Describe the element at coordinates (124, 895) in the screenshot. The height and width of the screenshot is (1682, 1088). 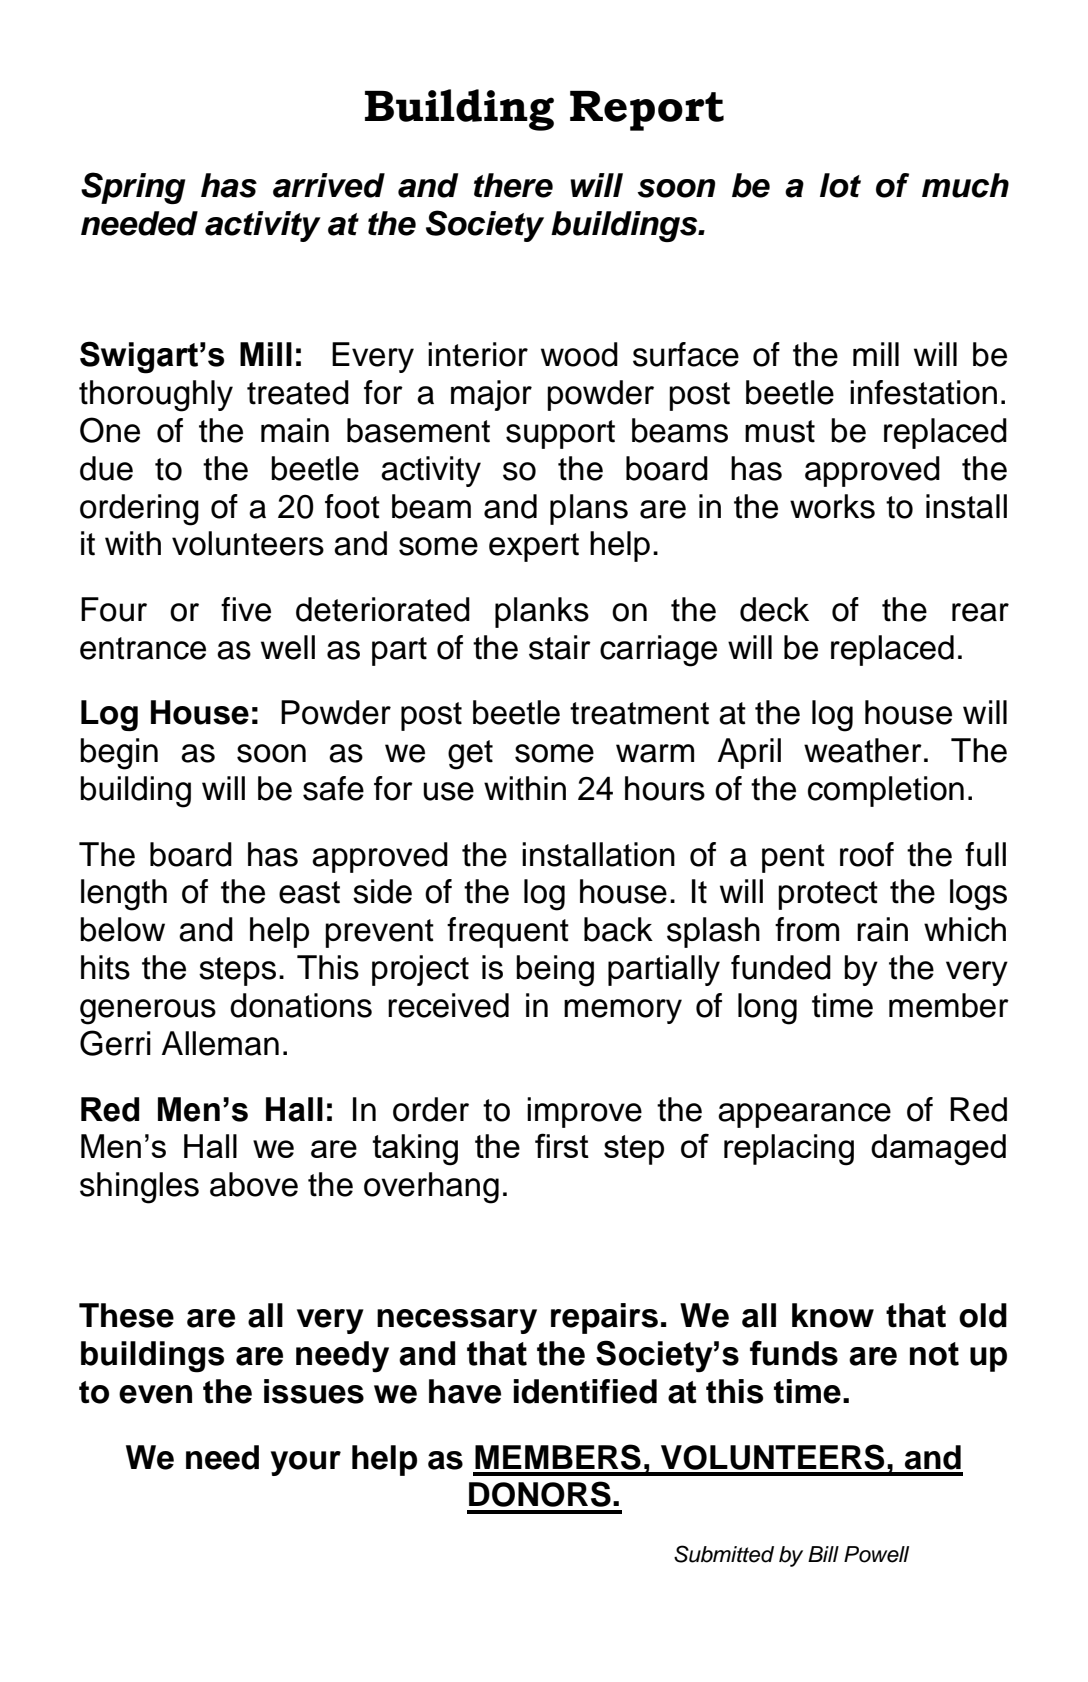
I see `length` at that location.
